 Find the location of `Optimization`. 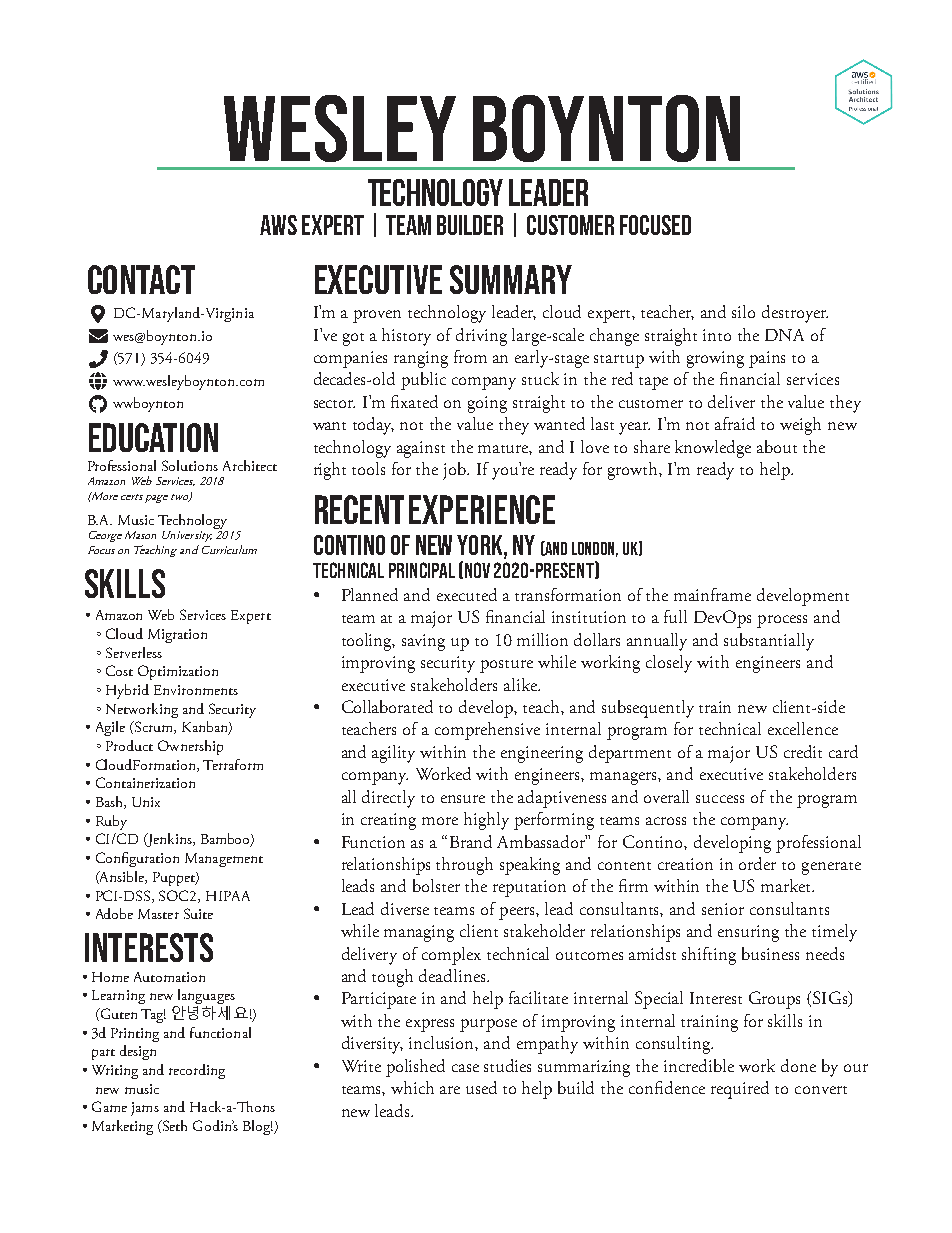

Optimization is located at coordinates (178, 672).
